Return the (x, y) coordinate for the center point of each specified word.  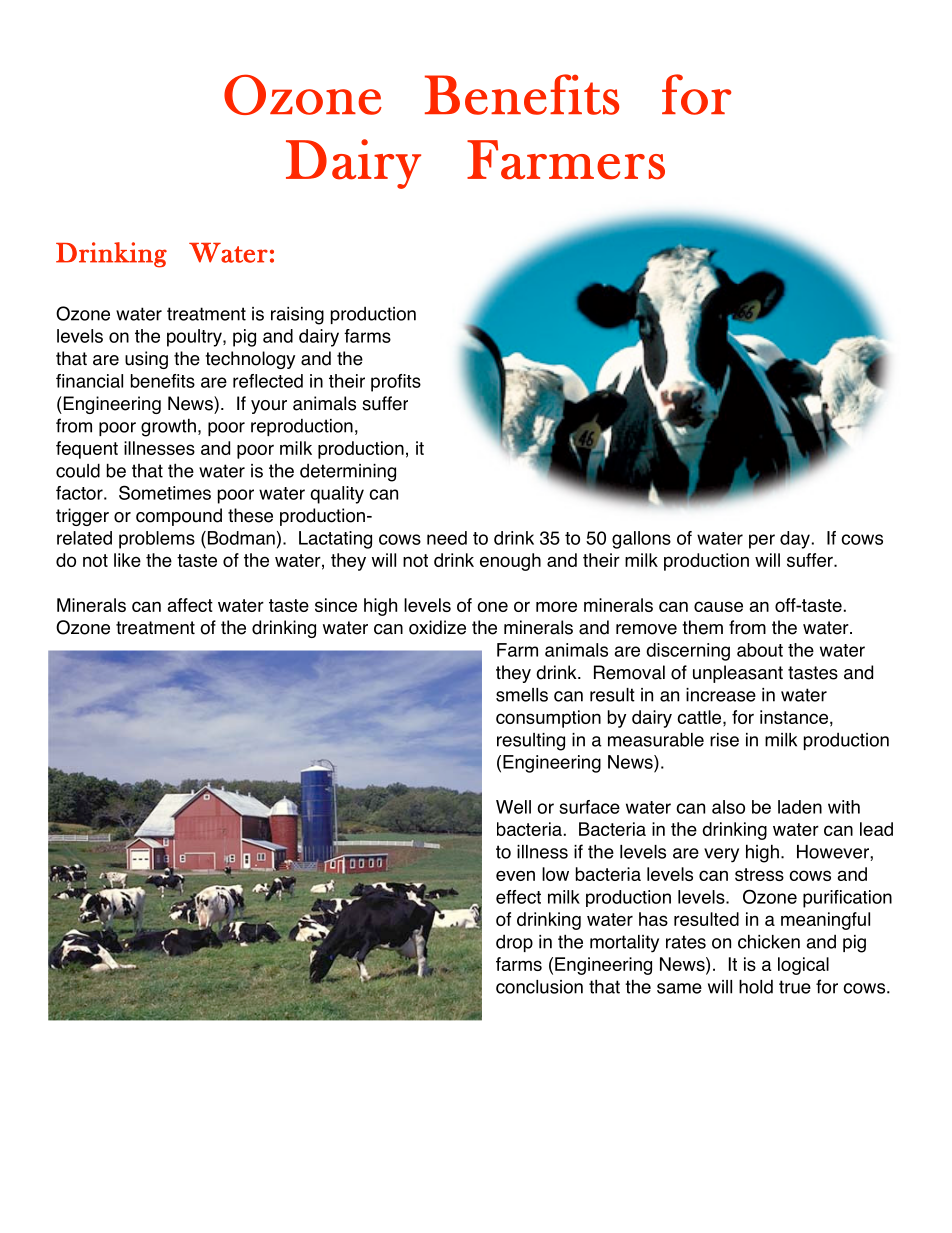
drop (514, 943)
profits (396, 383)
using (146, 360)
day (795, 540)
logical (803, 966)
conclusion (539, 987)
